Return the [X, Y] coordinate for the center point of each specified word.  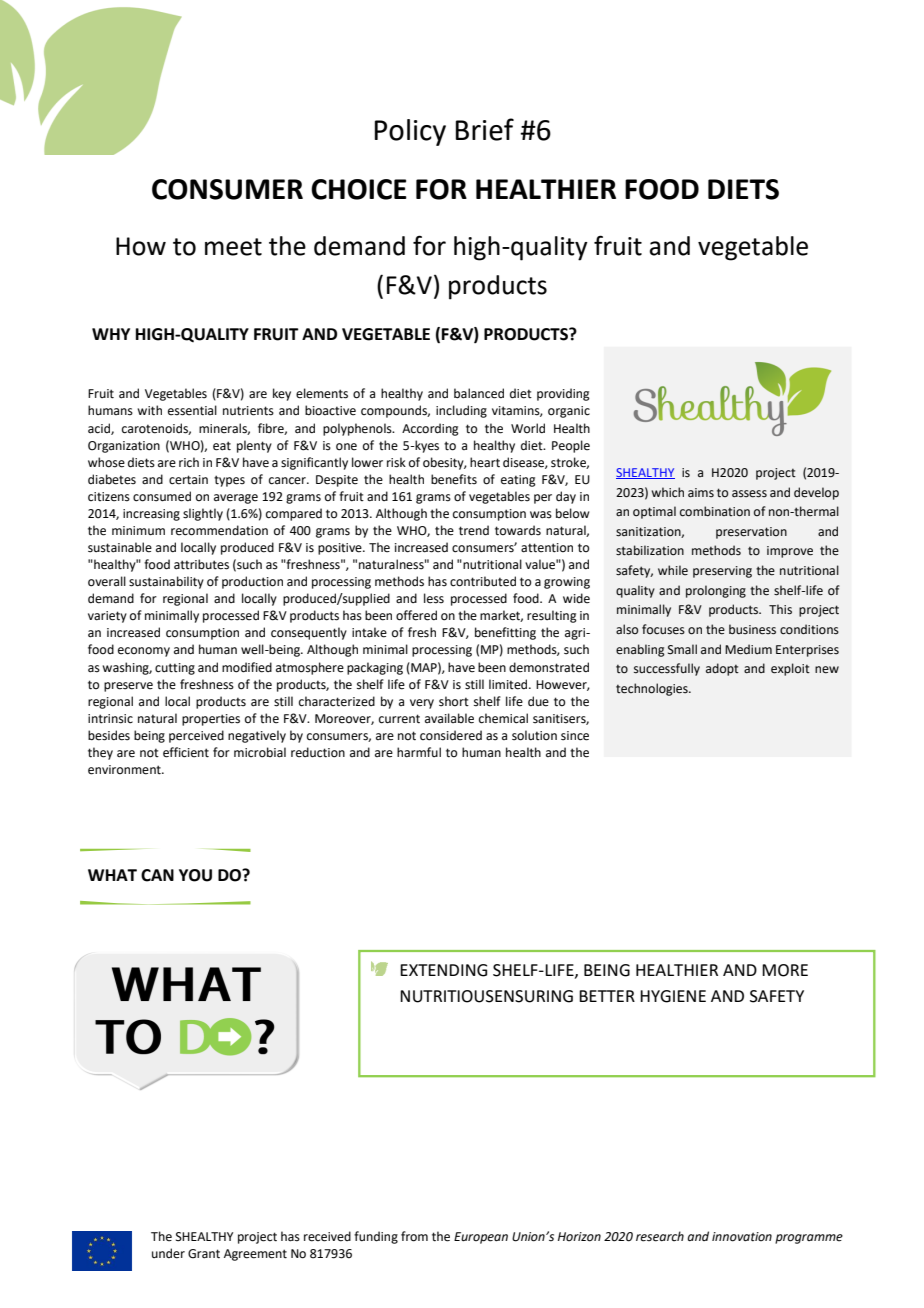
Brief [485, 129]
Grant [204, 1254]
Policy [410, 132]
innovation [742, 1237]
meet [233, 247]
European [481, 1238]
